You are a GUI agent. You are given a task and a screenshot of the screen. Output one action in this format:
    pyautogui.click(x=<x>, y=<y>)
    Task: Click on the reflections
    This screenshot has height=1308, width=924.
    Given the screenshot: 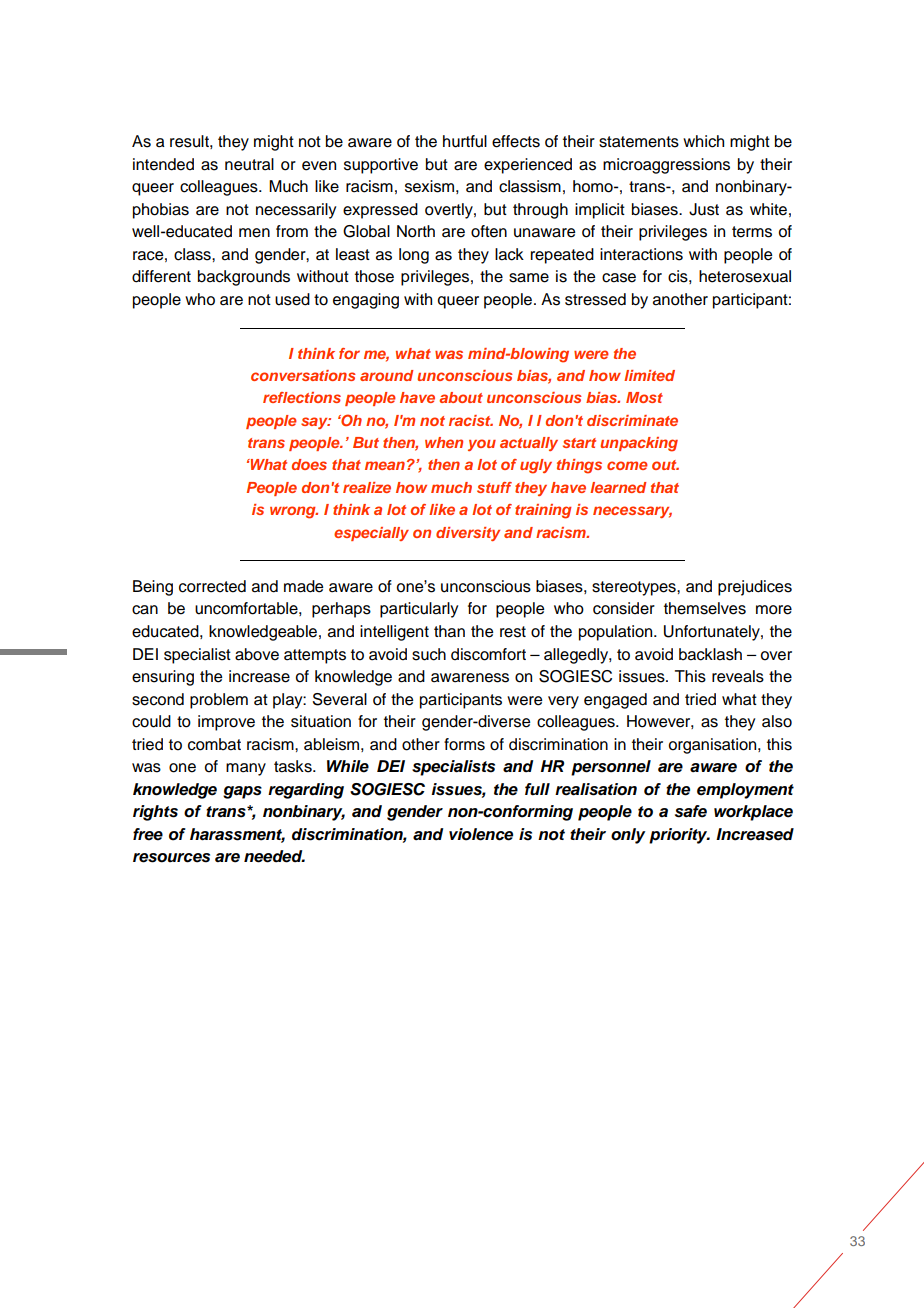 What is the action you would take?
    pyautogui.click(x=302, y=397)
